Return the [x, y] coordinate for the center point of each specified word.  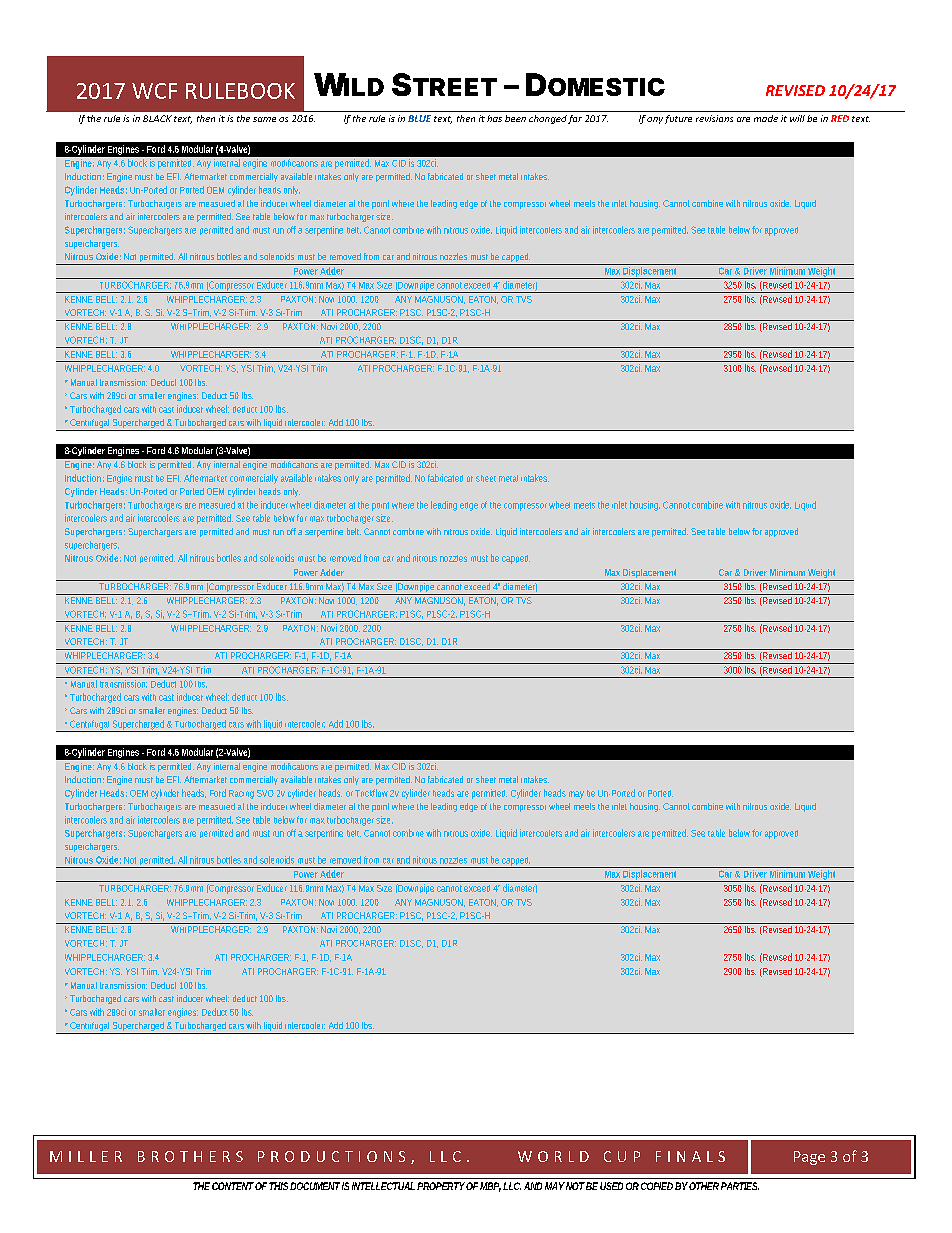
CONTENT [233, 1186]
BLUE [419, 118]
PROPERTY [441, 1186]
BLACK [157, 118]
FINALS [690, 1156]
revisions [714, 118]
